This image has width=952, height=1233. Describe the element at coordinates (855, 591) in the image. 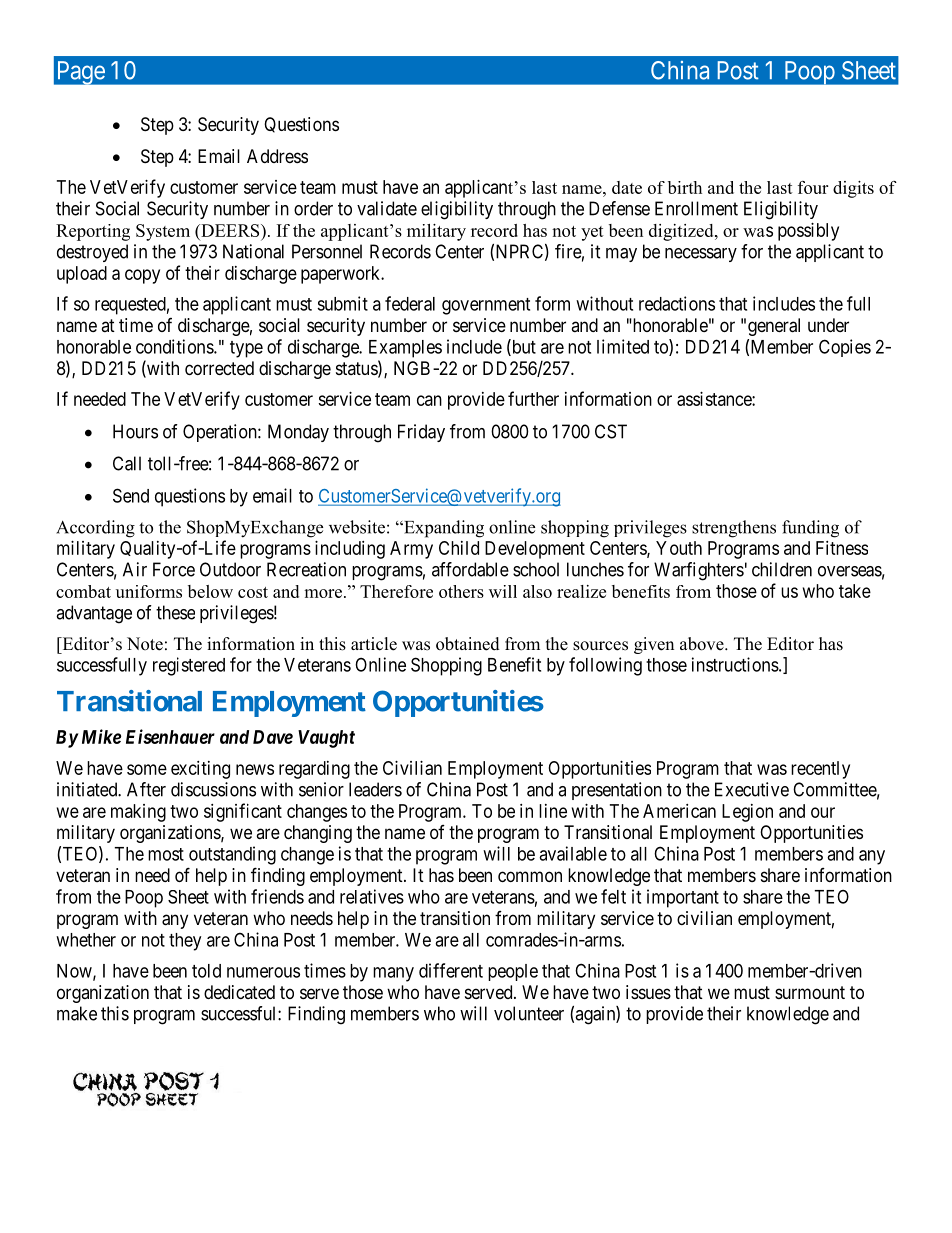

I see `take` at that location.
